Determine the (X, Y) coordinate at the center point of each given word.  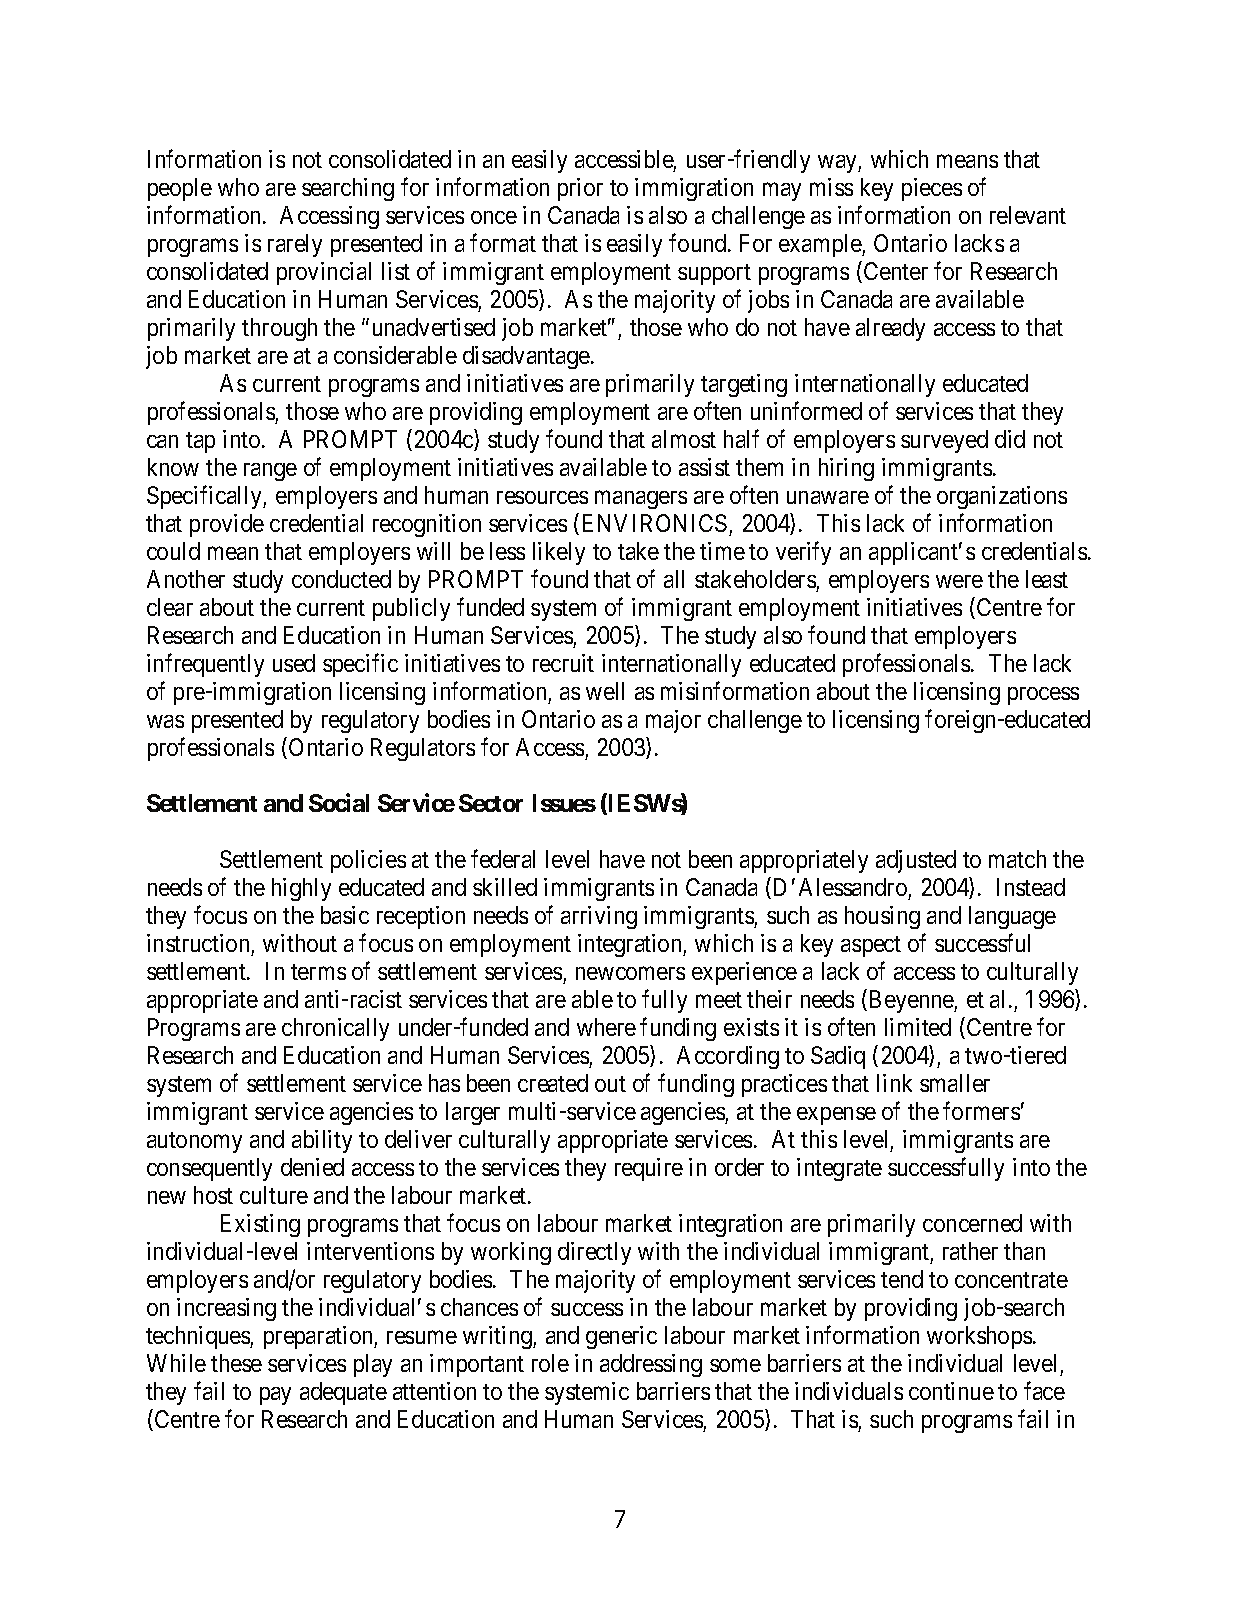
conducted (341, 579)
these (236, 1363)
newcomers (630, 973)
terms (318, 972)
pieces (932, 189)
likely (559, 553)
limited (918, 1027)
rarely (295, 245)
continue (951, 1391)
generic (621, 1337)
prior (580, 189)
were (959, 581)
